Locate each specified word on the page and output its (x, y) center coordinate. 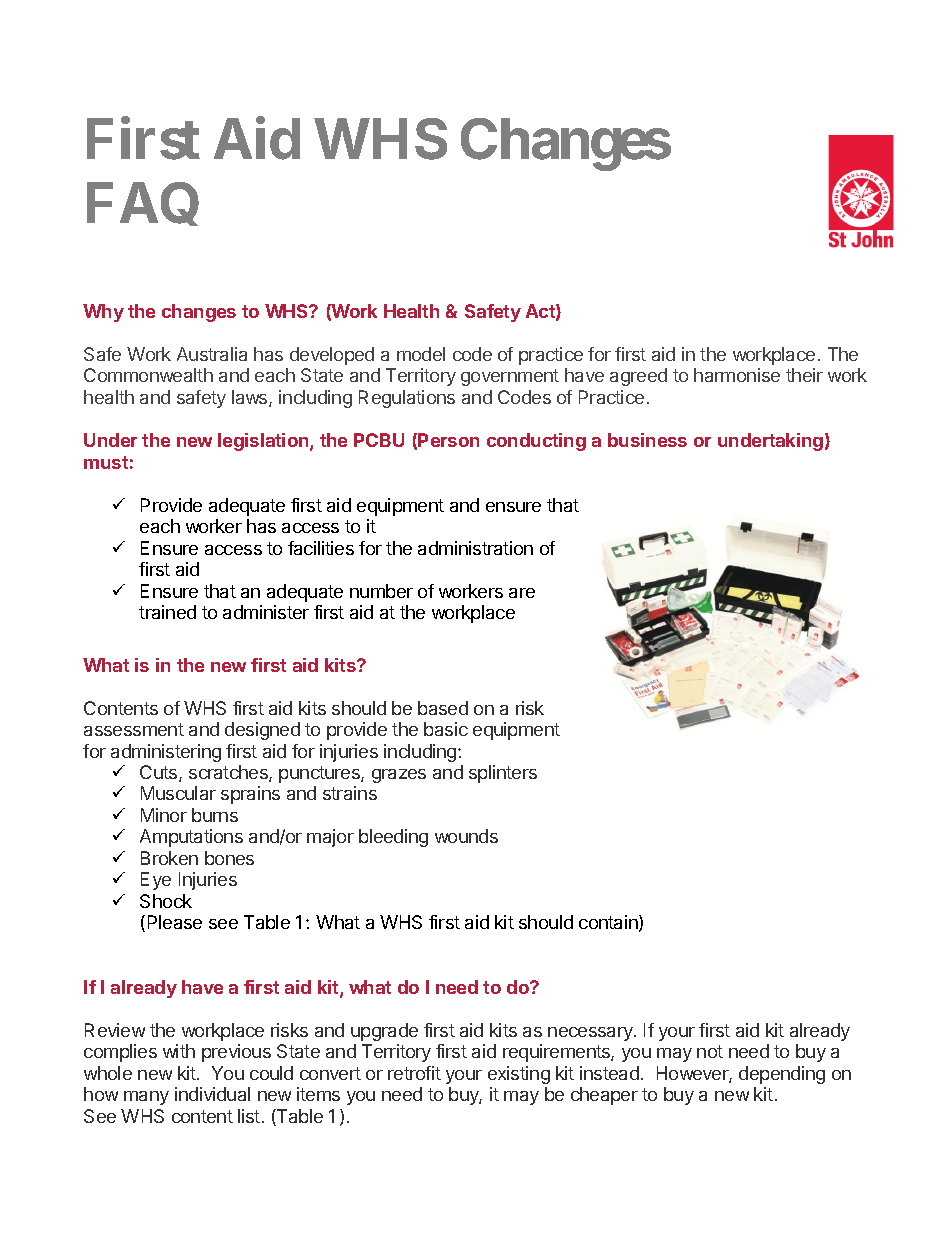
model (421, 354)
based (443, 708)
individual (212, 1094)
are (522, 593)
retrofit (414, 1073)
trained (167, 612)
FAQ (143, 204)
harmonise (737, 375)
